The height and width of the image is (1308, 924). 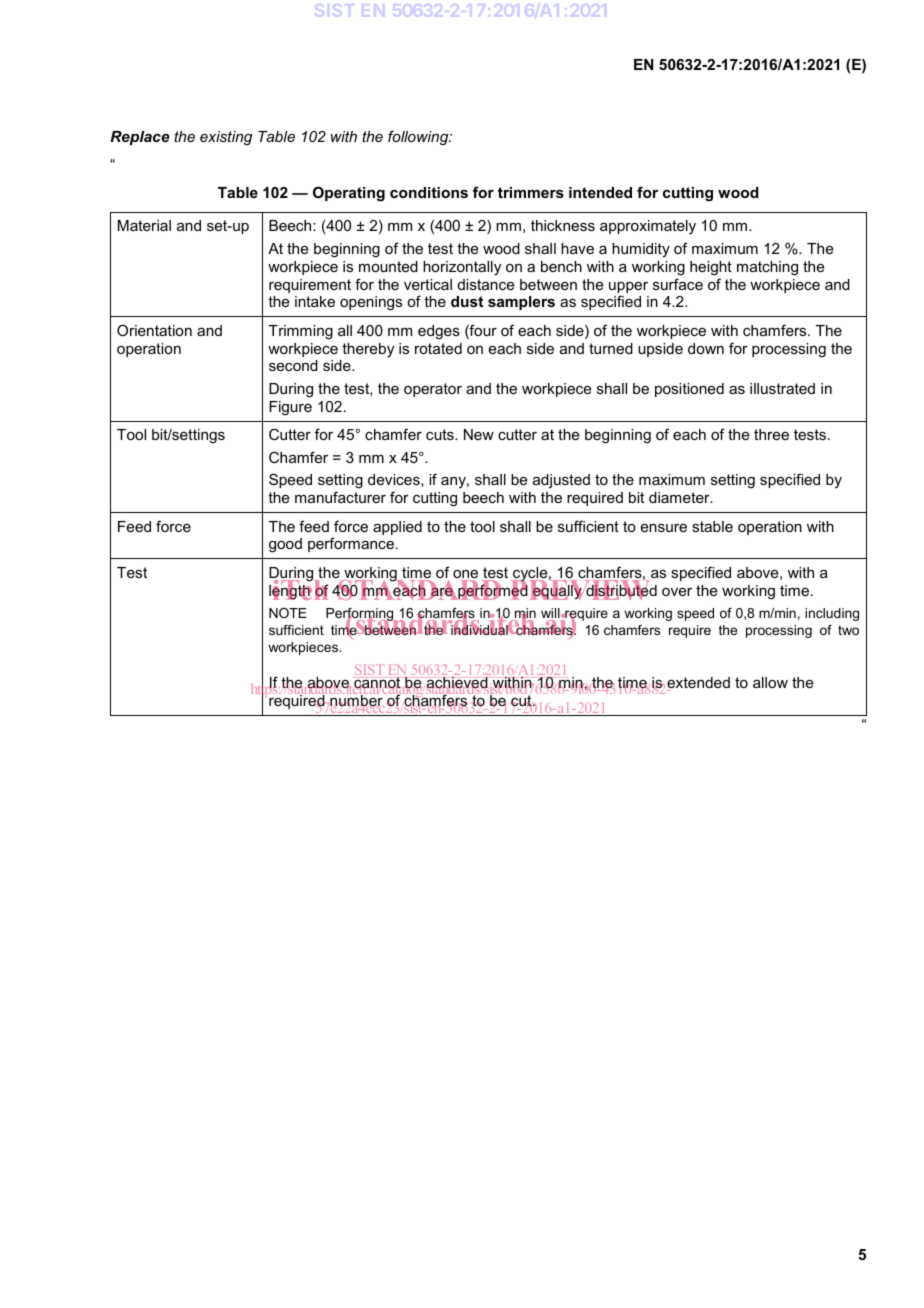 I want to click on number, so click(x=357, y=701).
